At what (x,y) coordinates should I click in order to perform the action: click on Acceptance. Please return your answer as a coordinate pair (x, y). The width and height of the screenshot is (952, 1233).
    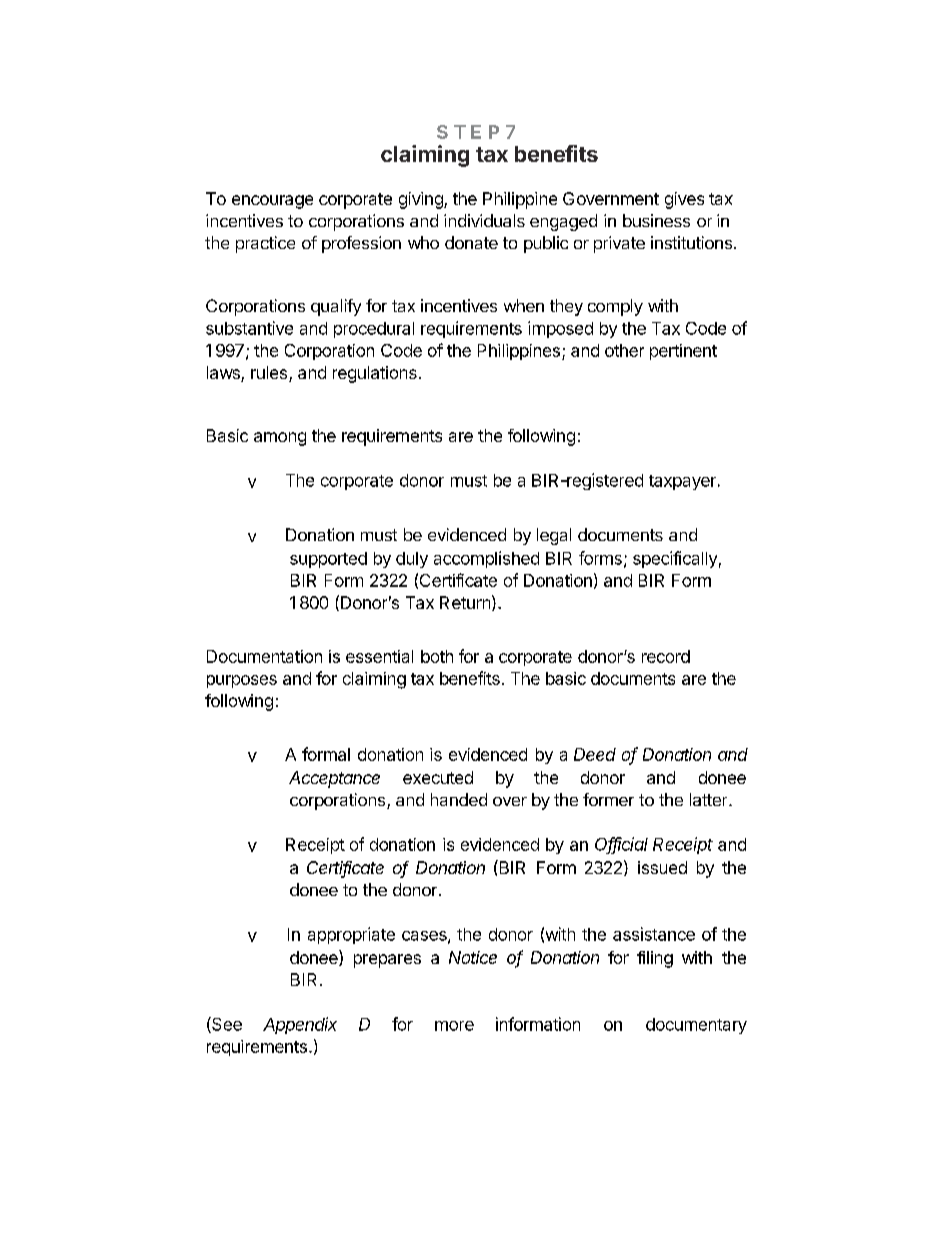
    Looking at the image, I should click on (334, 779).
